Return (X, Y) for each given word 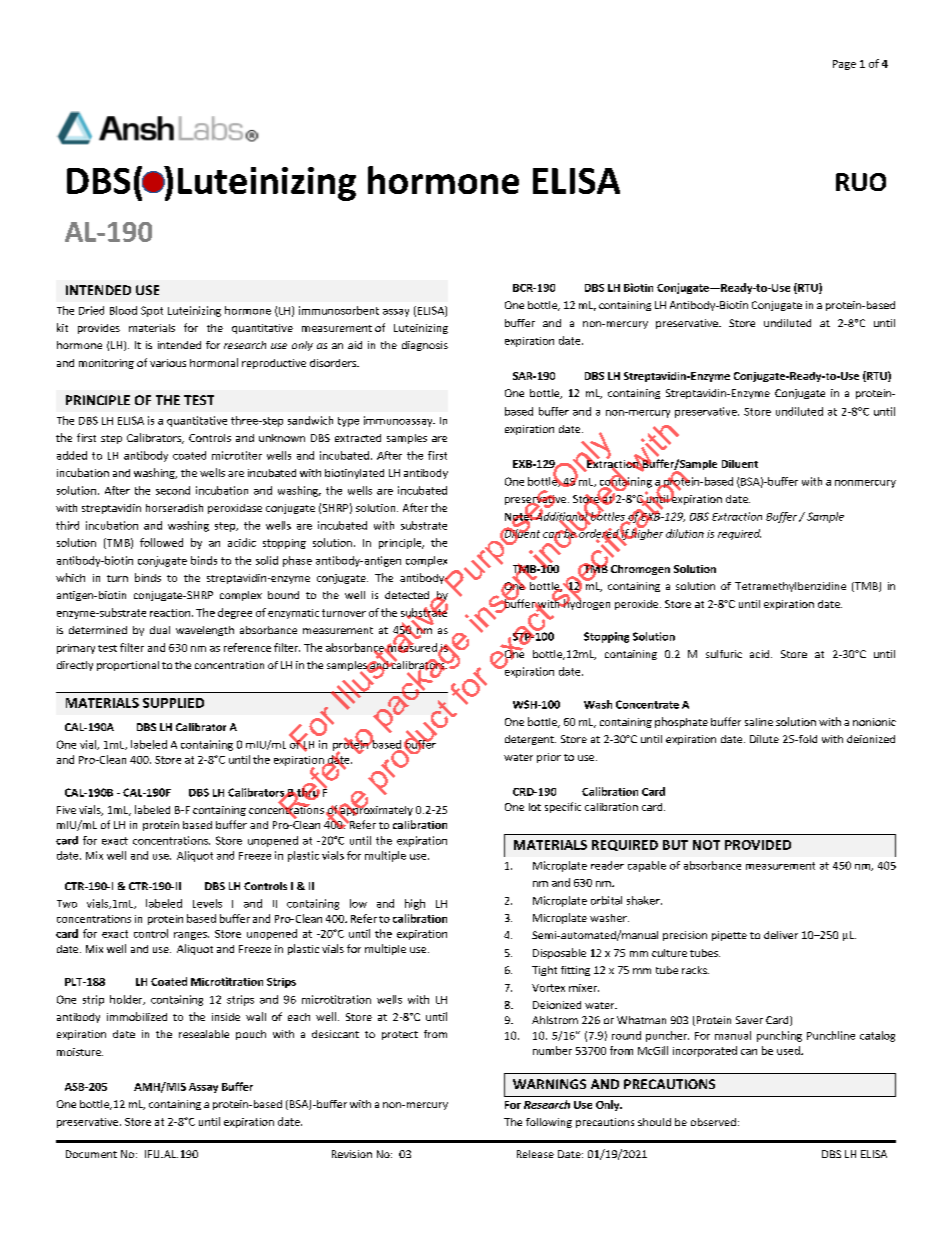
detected (407, 595)
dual (160, 630)
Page (844, 65)
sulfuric (724, 654)
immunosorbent (339, 310)
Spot (152, 311)
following (549, 1123)
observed (713, 1122)
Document (91, 1154)
